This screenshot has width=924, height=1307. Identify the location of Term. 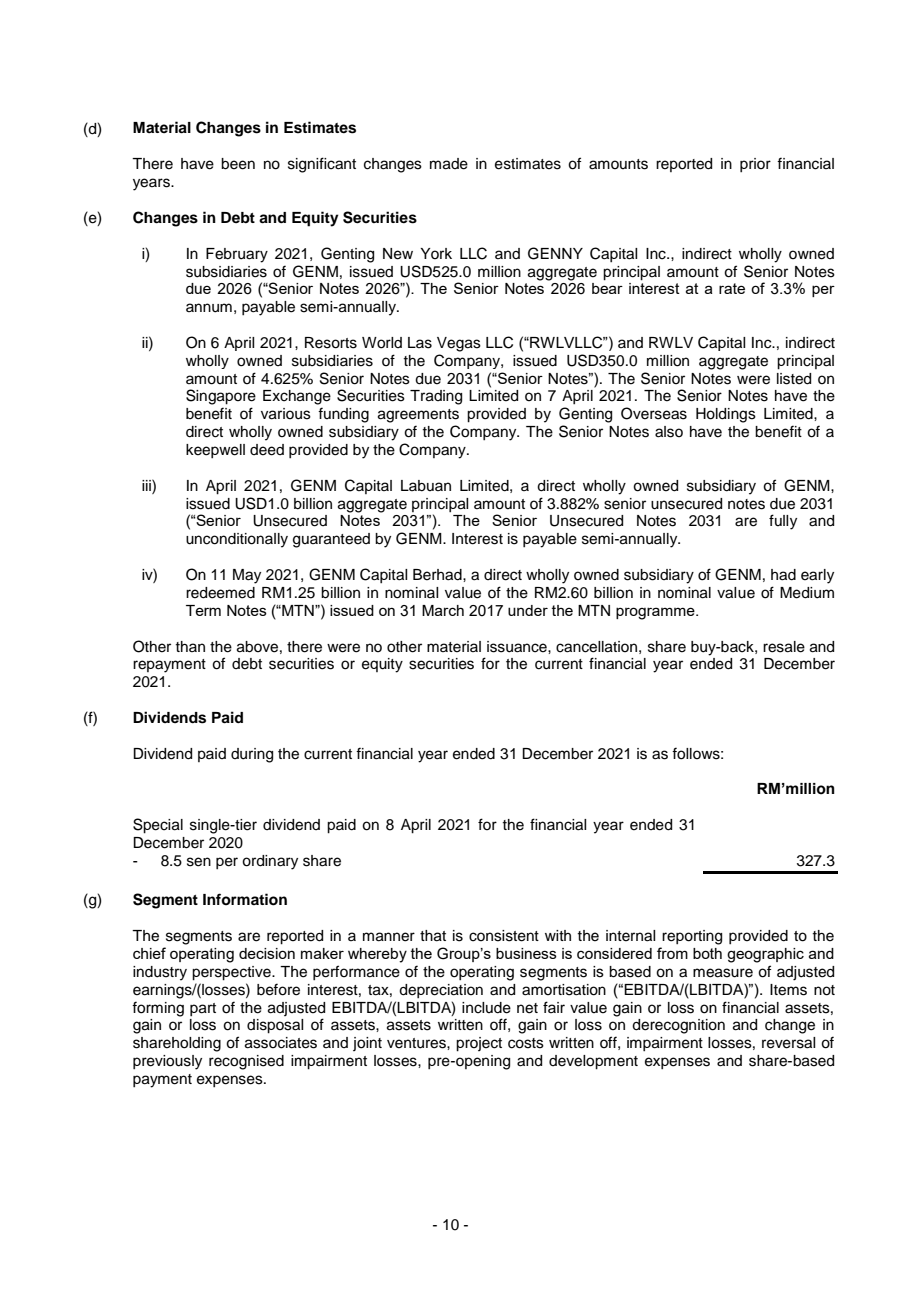
(203, 610).
